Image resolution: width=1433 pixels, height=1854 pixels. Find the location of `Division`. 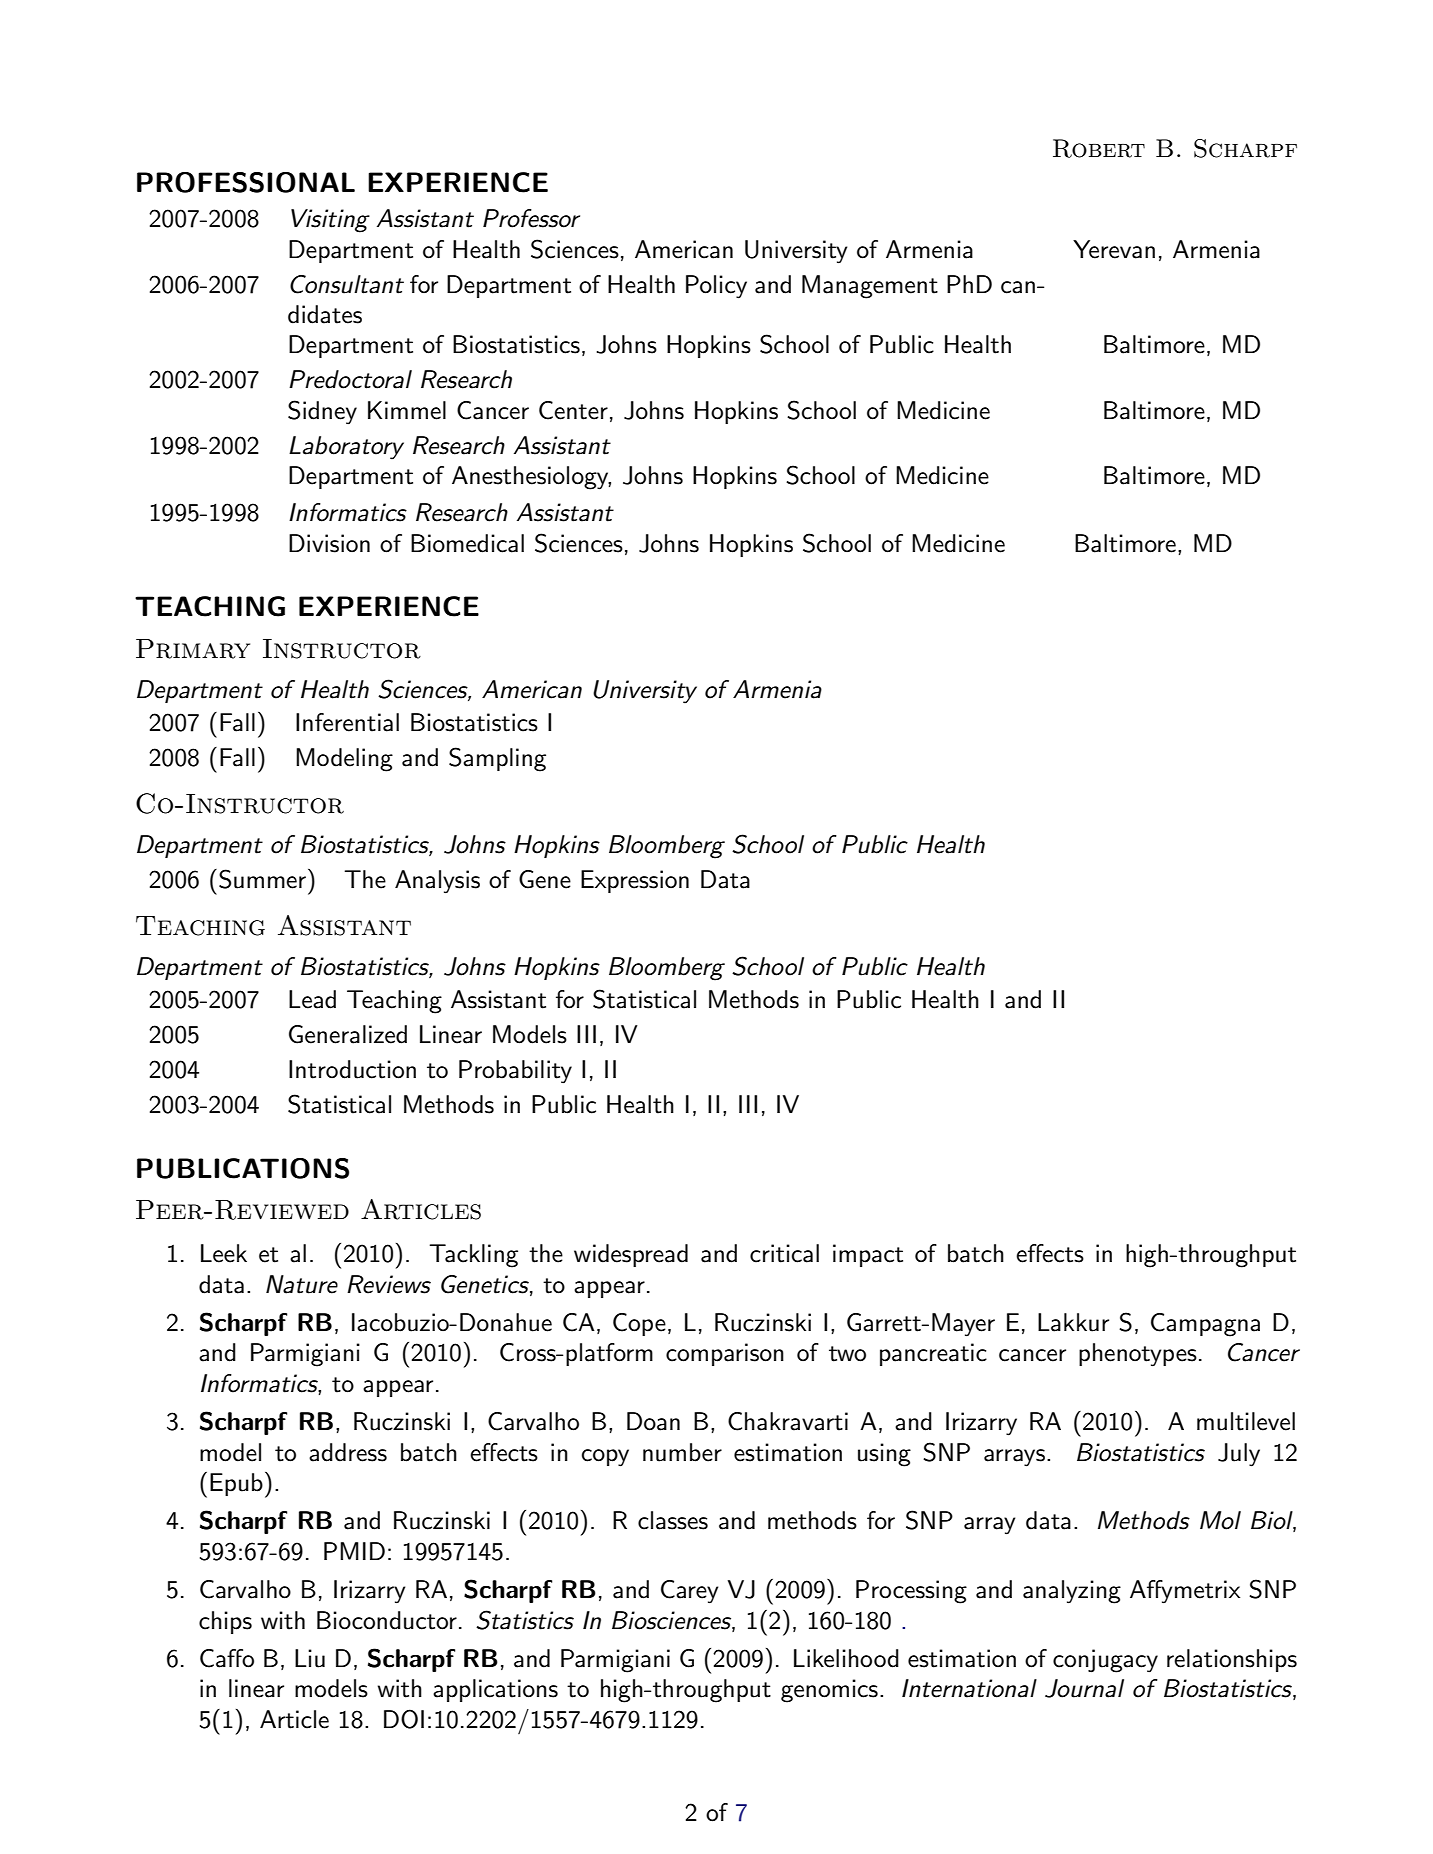

Division is located at coordinates (329, 543).
